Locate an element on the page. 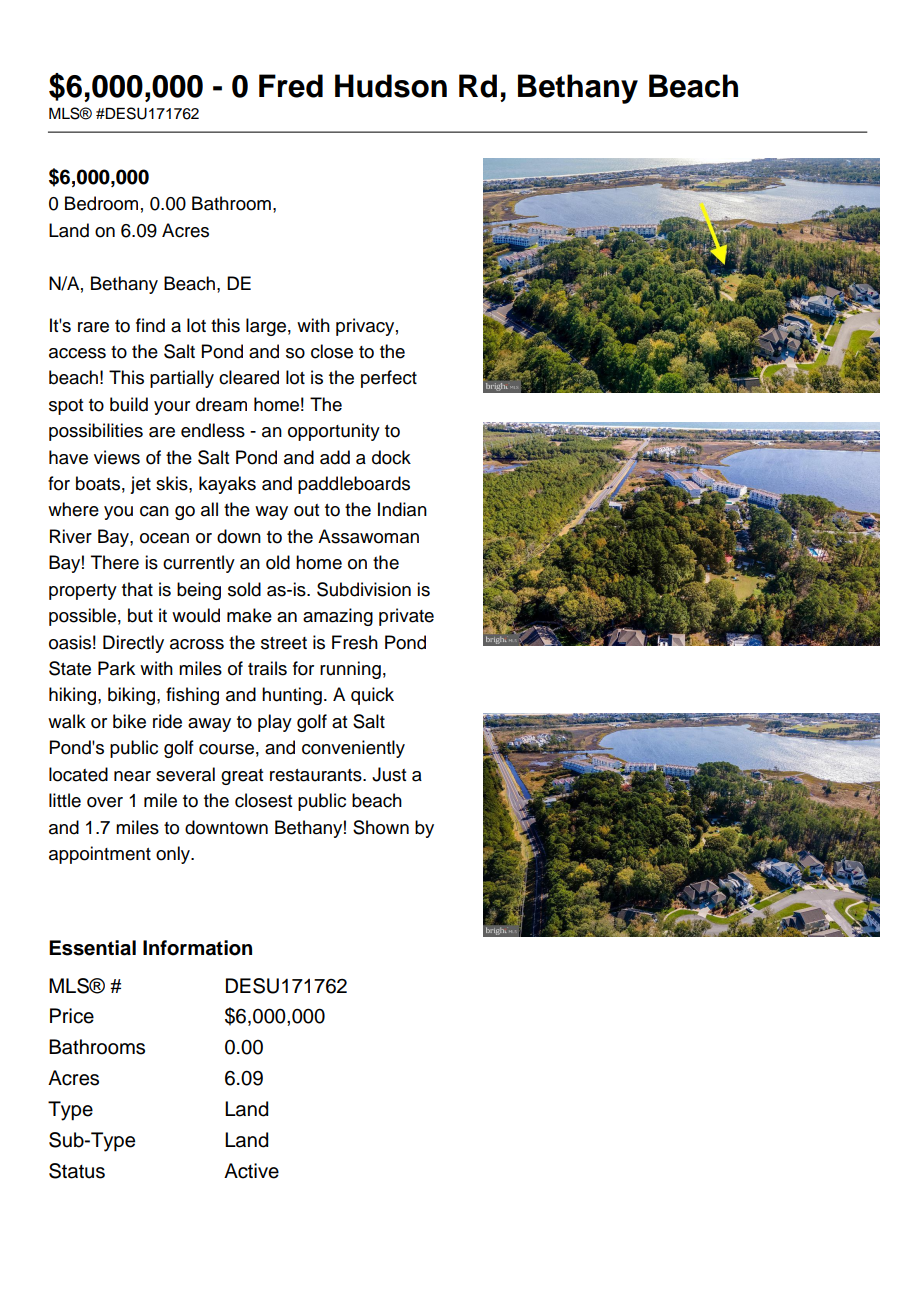 The image size is (924, 1308). Status is located at coordinates (77, 1171).
